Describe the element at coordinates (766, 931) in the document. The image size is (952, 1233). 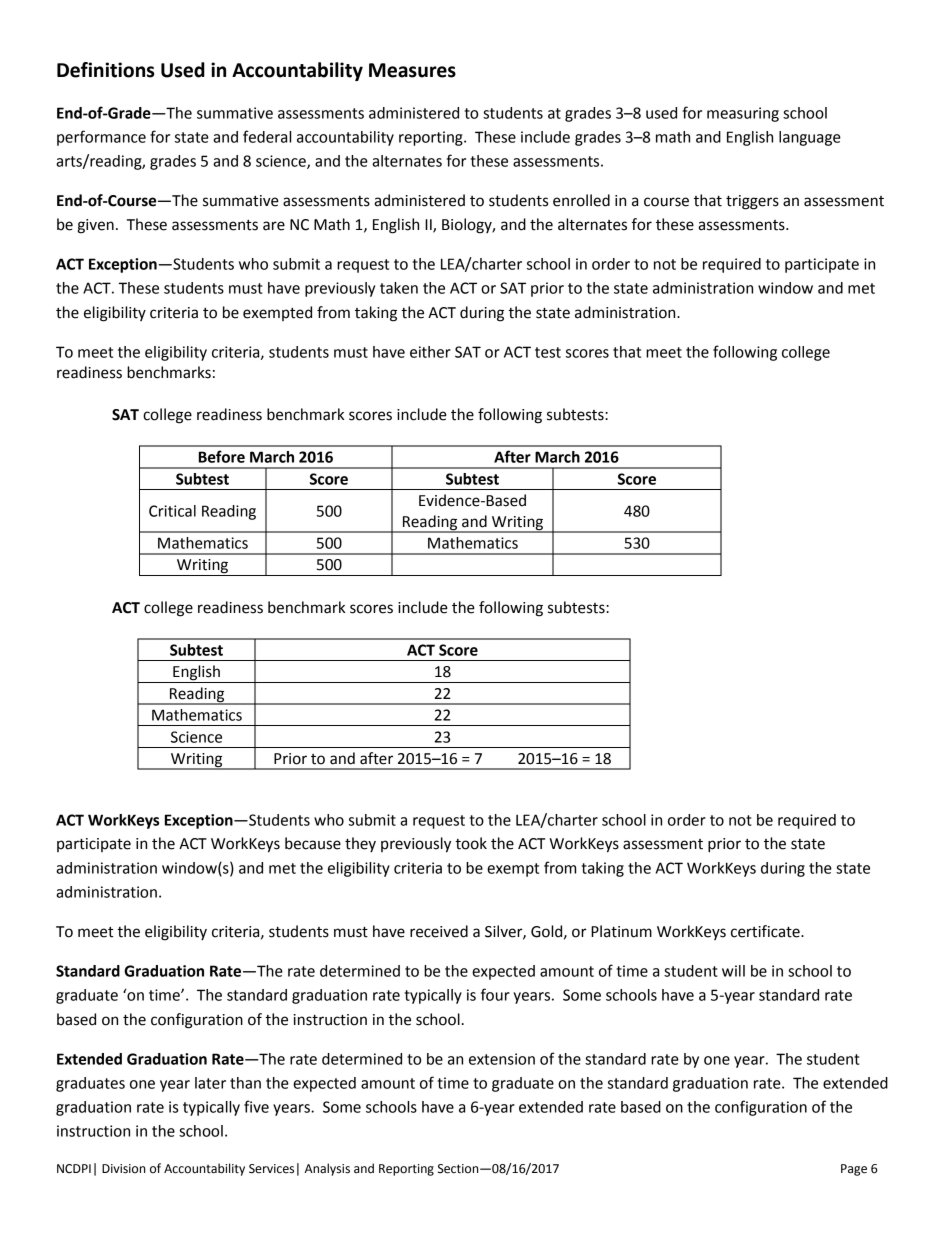
I see `certificate` at that location.
